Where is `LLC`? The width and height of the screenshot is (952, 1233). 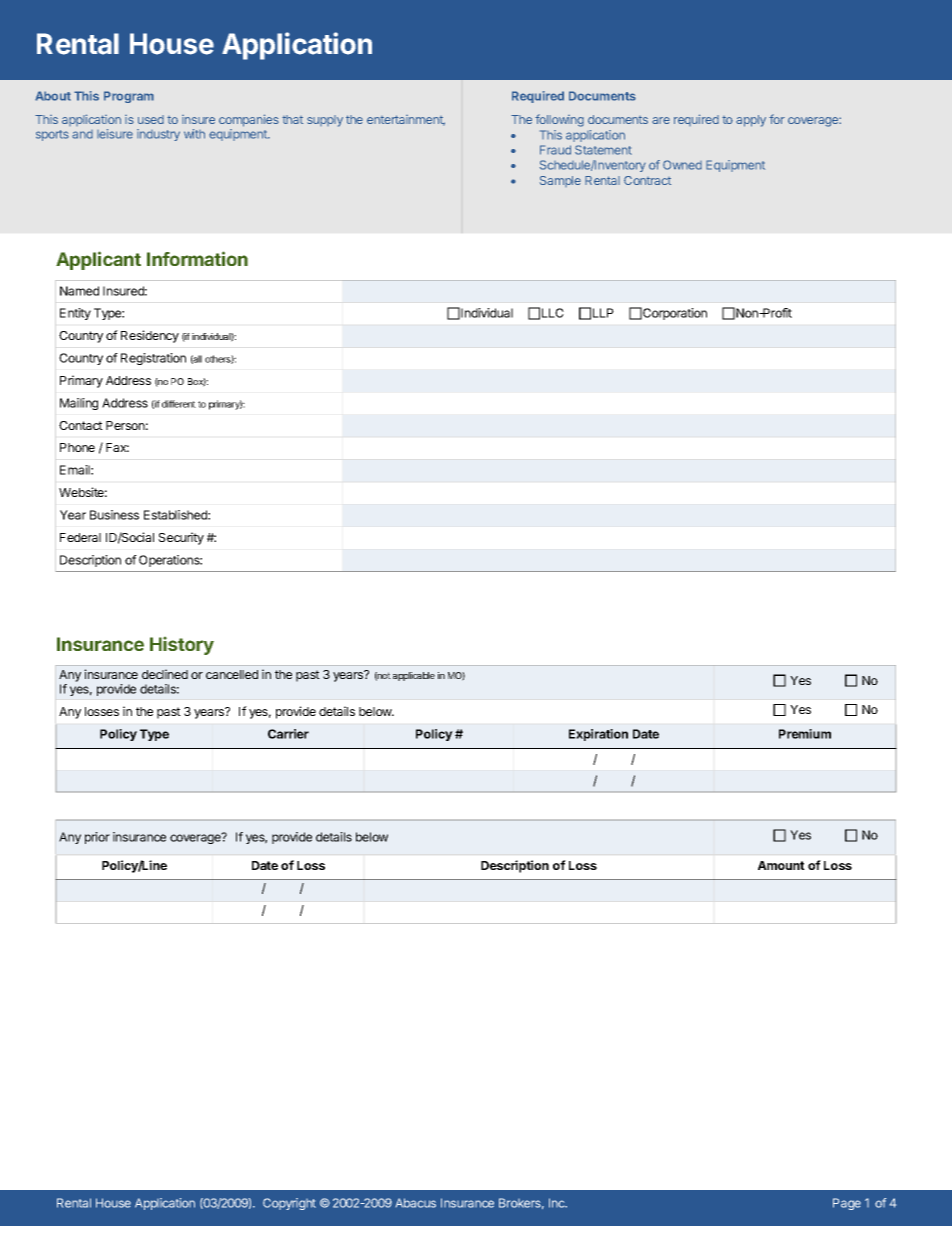
LLC is located at coordinates (553, 313).
